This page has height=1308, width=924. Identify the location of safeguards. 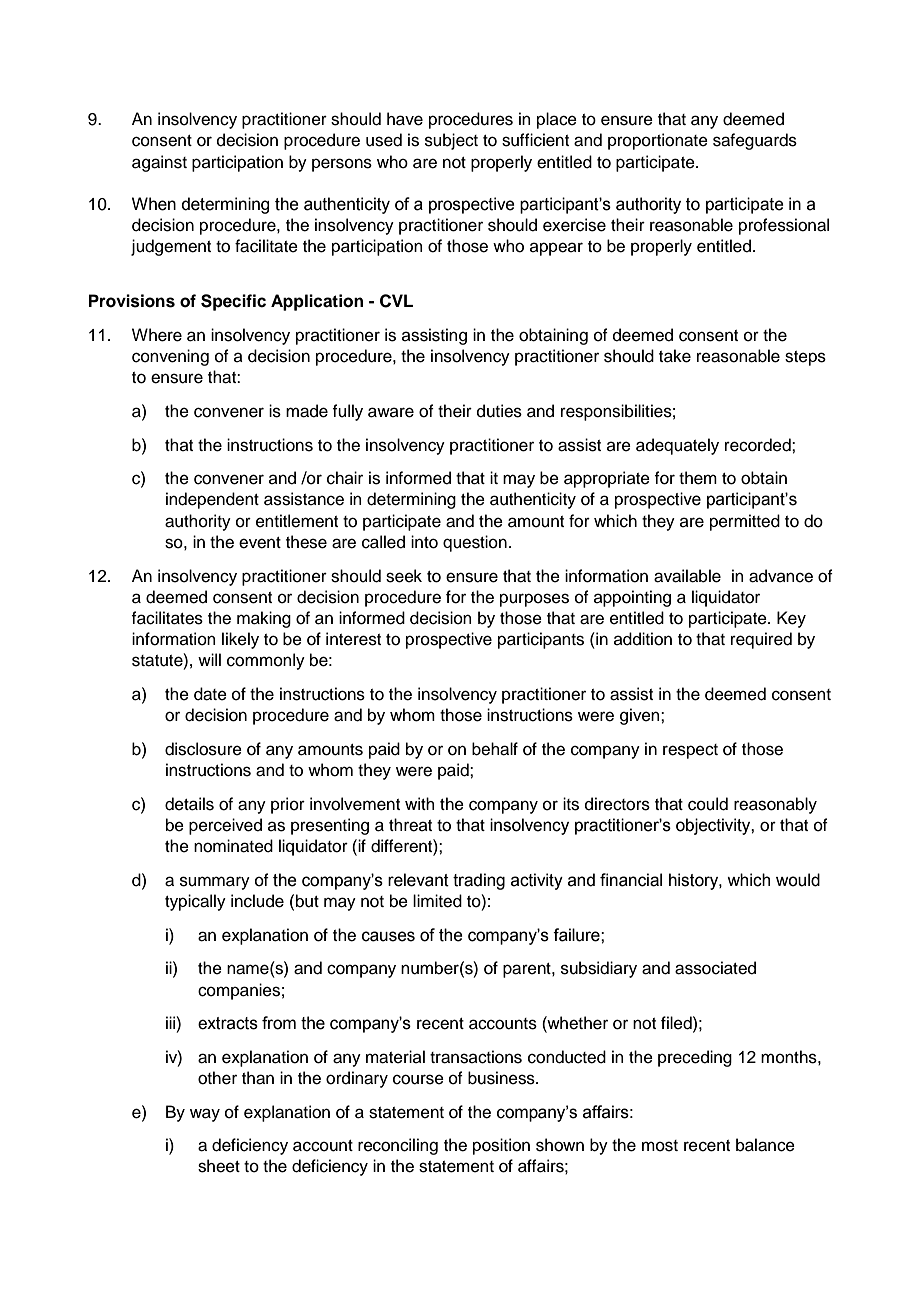
(755, 141).
